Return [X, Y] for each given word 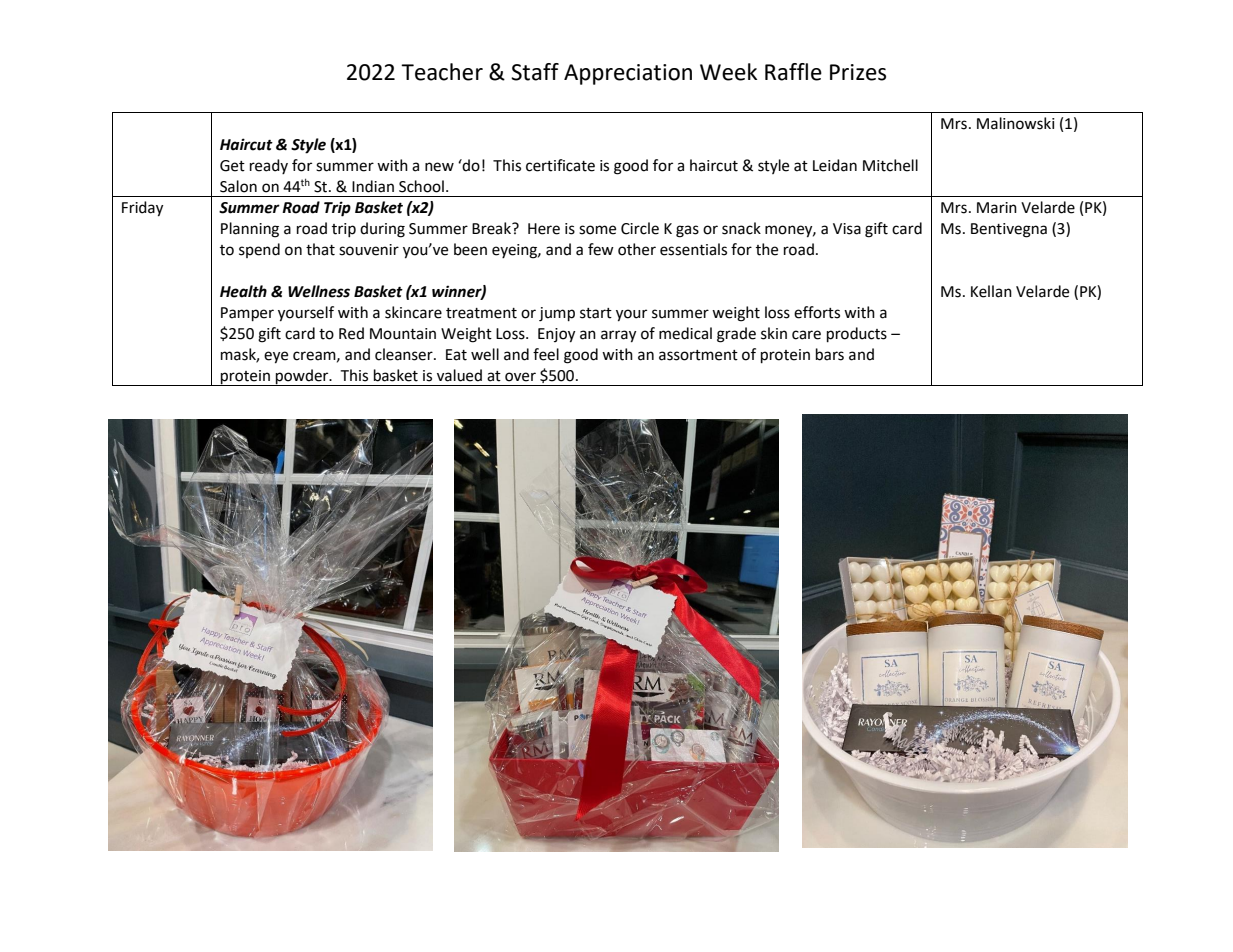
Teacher [442, 72]
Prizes [858, 72]
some [597, 230]
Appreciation [628, 74]
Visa [847, 229]
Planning [250, 230]
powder [302, 377]
